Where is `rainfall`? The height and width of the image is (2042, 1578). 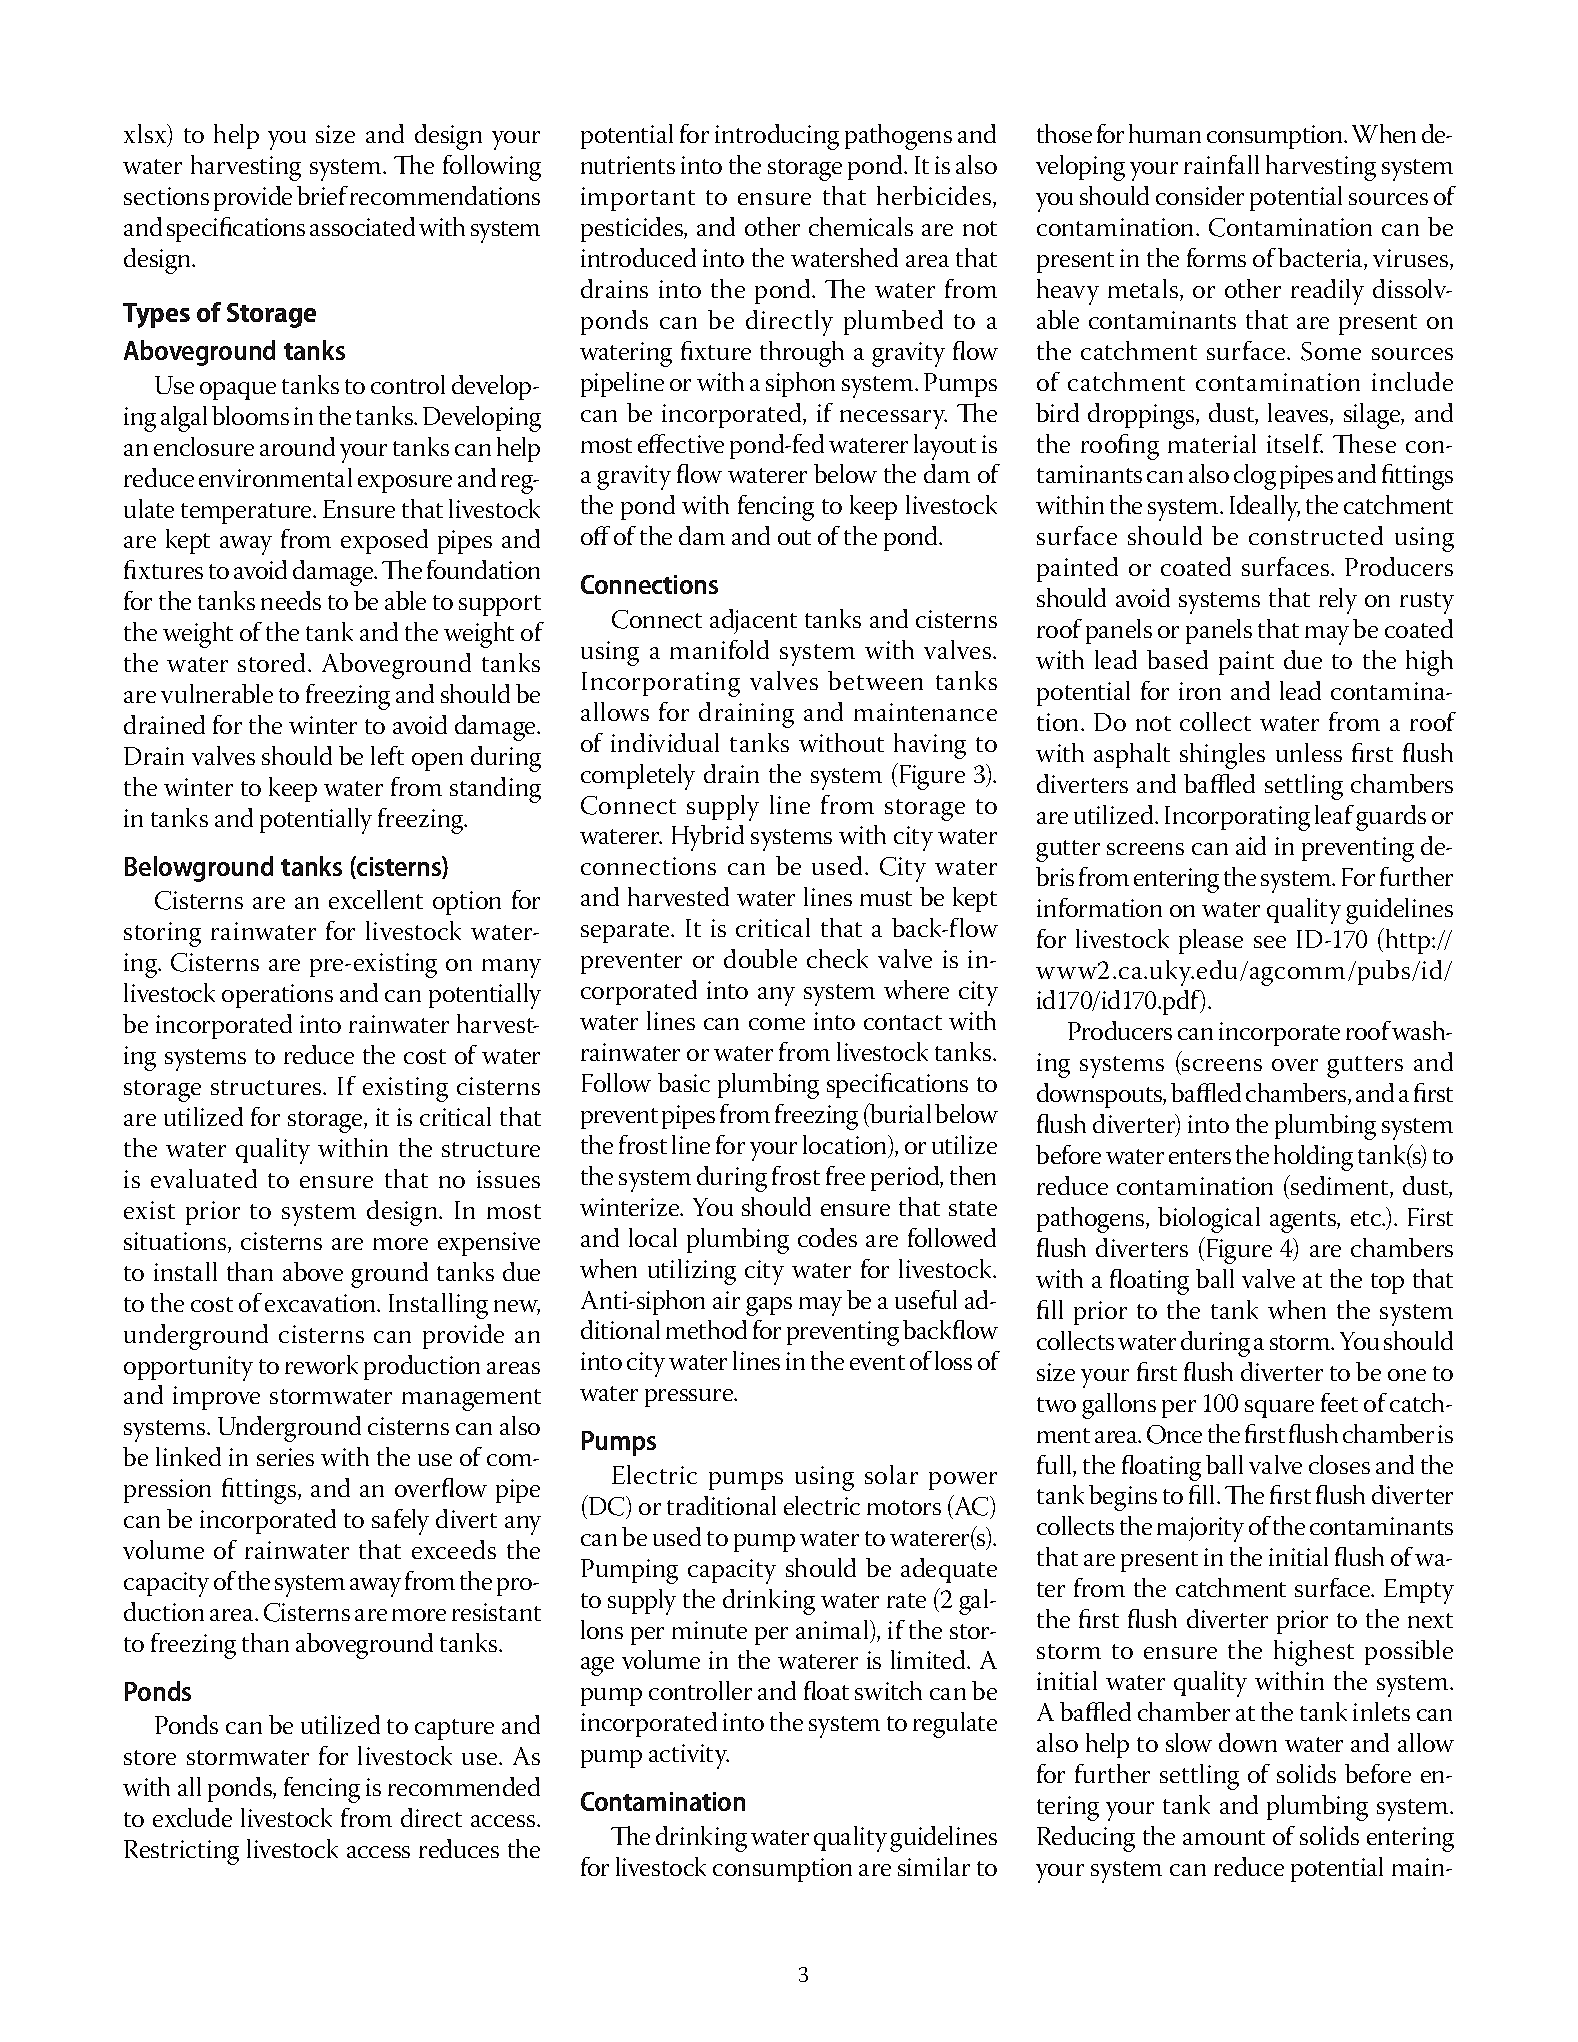 rainfall is located at coordinates (1221, 164).
